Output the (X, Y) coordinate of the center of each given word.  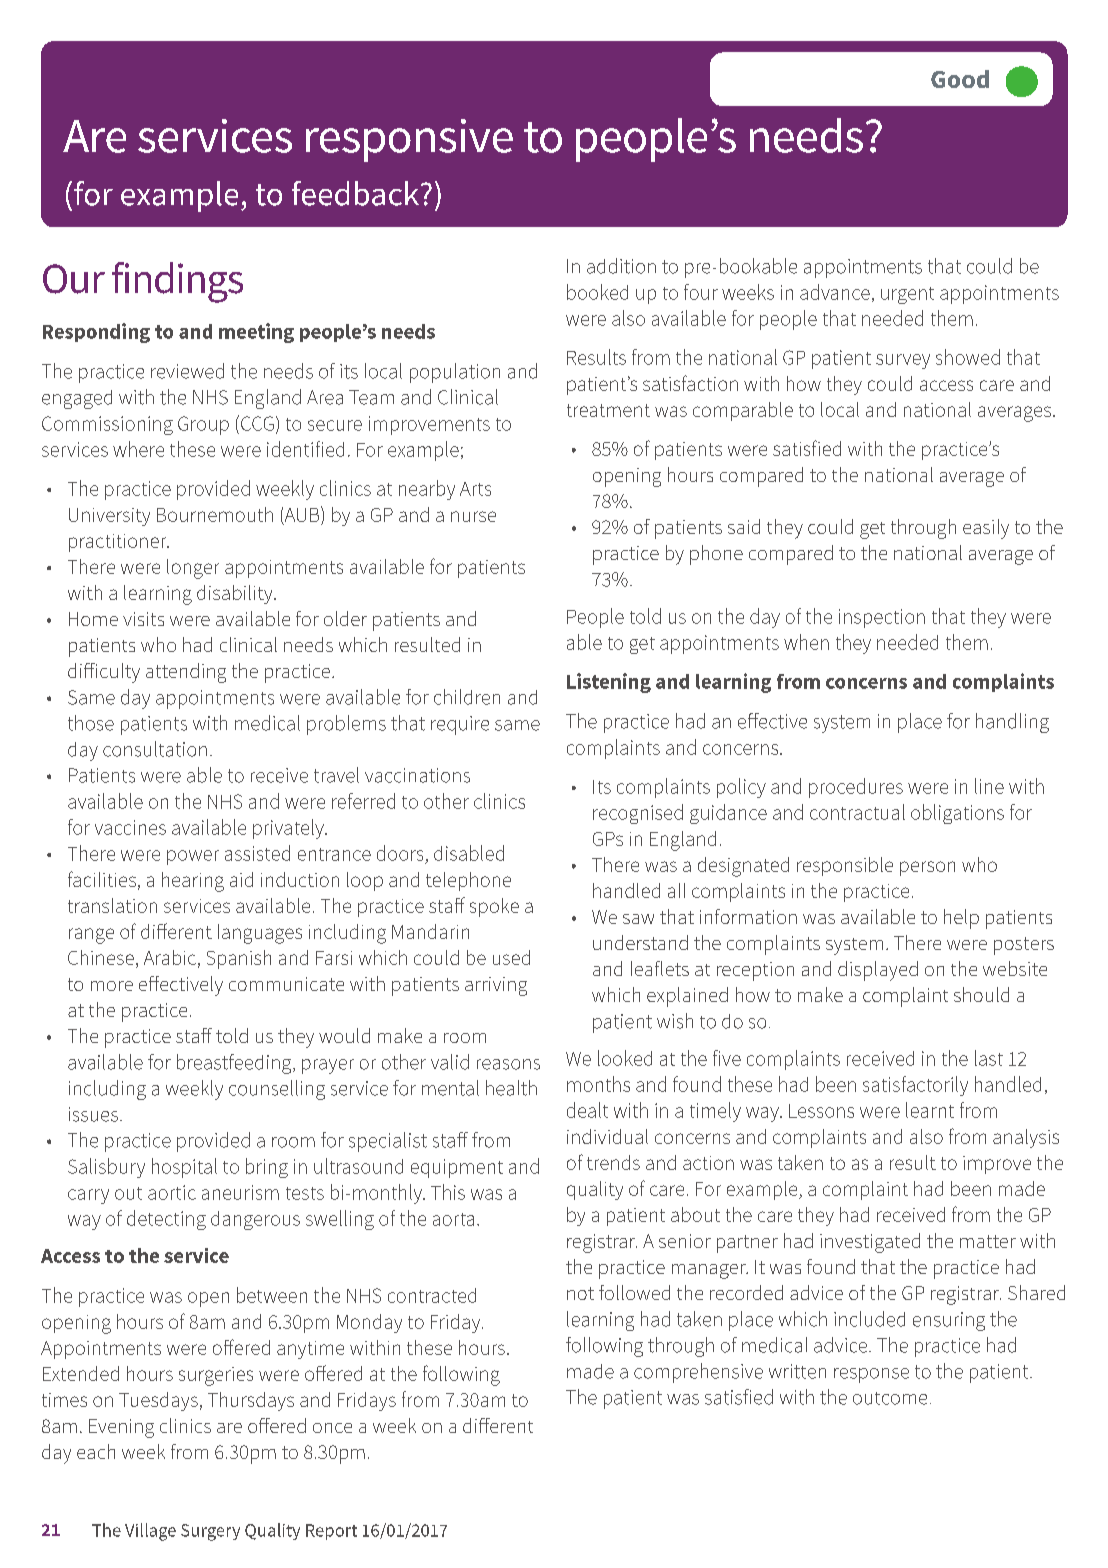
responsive (409, 140)
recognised (638, 814)
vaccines (130, 827)
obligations (957, 814)
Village (150, 1532)
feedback (357, 193)
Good (960, 79)
